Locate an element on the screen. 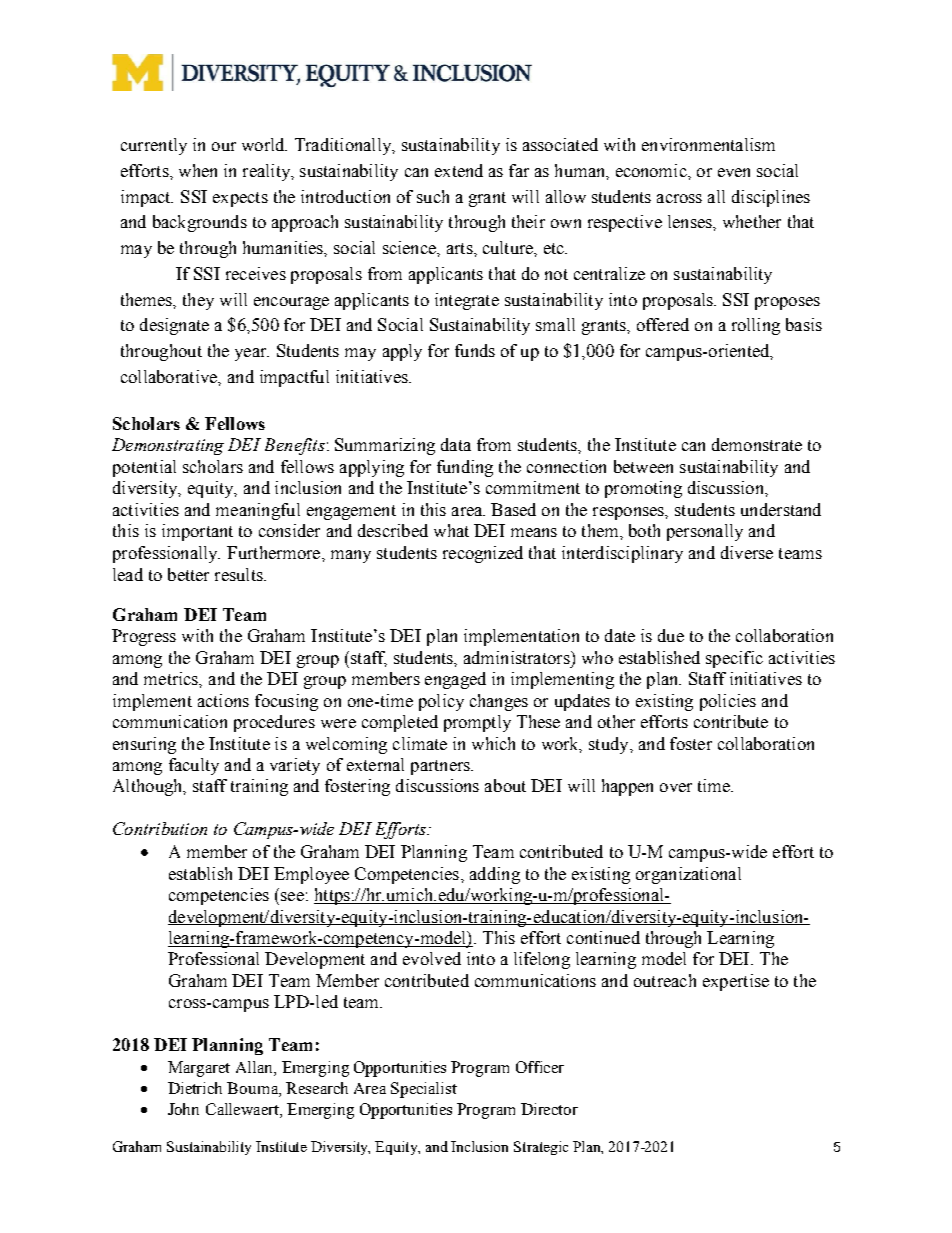 This screenshot has height=1233, width=952. faculty is located at coordinates (194, 766).
